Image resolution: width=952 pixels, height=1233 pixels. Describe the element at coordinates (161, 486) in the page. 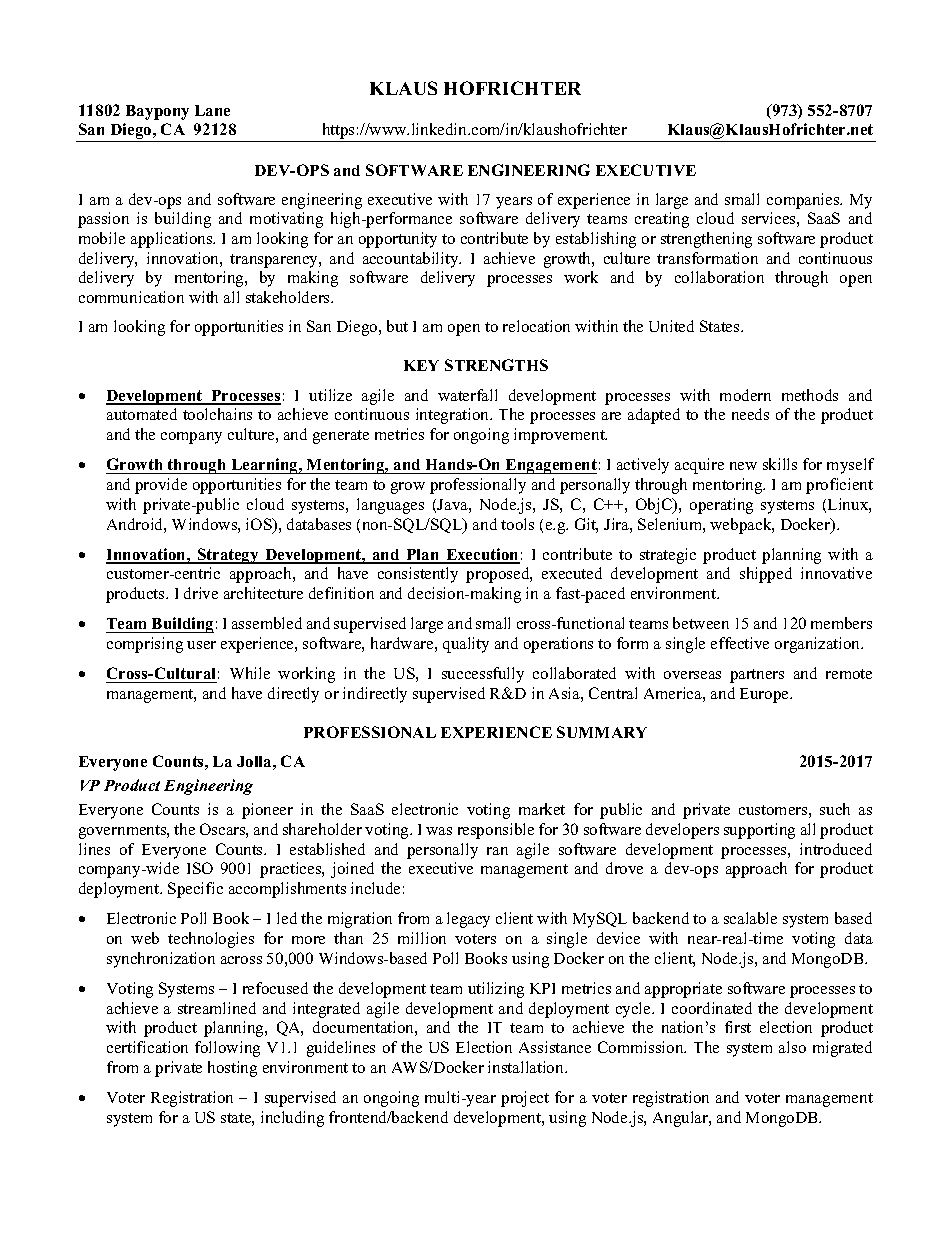

I see `provide` at that location.
